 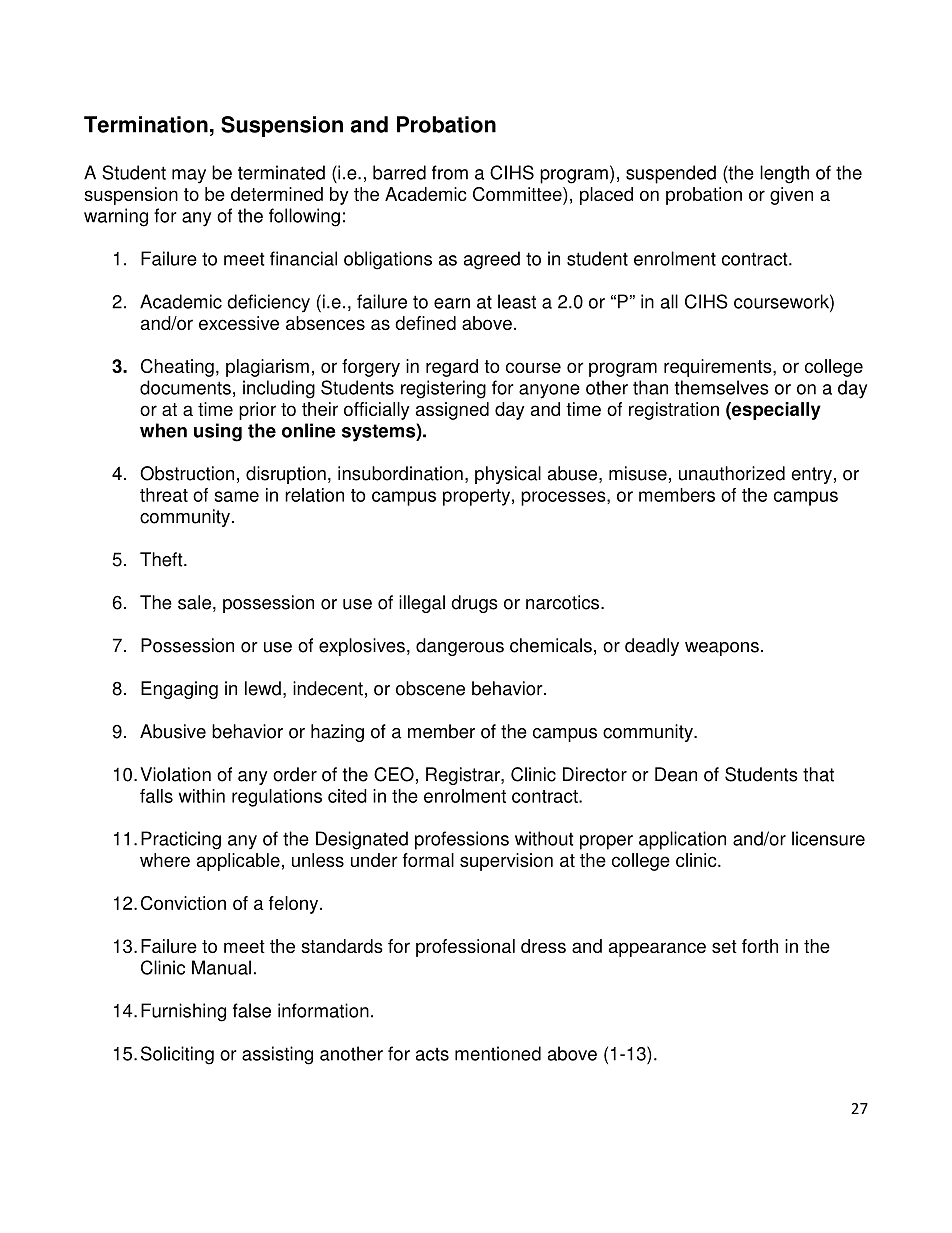 What do you see at coordinates (194, 602) in the page?
I see `sale` at bounding box center [194, 602].
